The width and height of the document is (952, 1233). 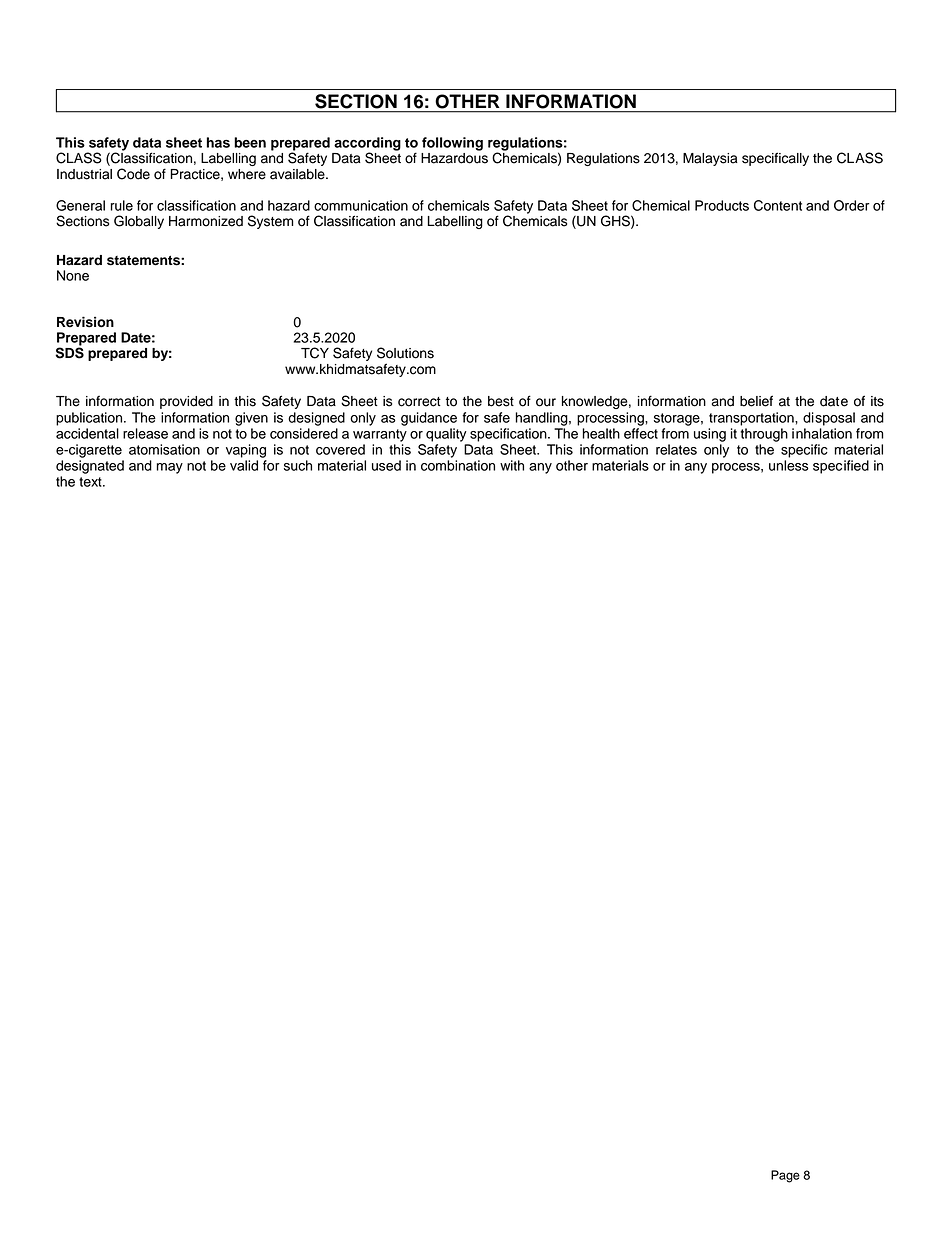 I want to click on Page, so click(x=785, y=1176).
